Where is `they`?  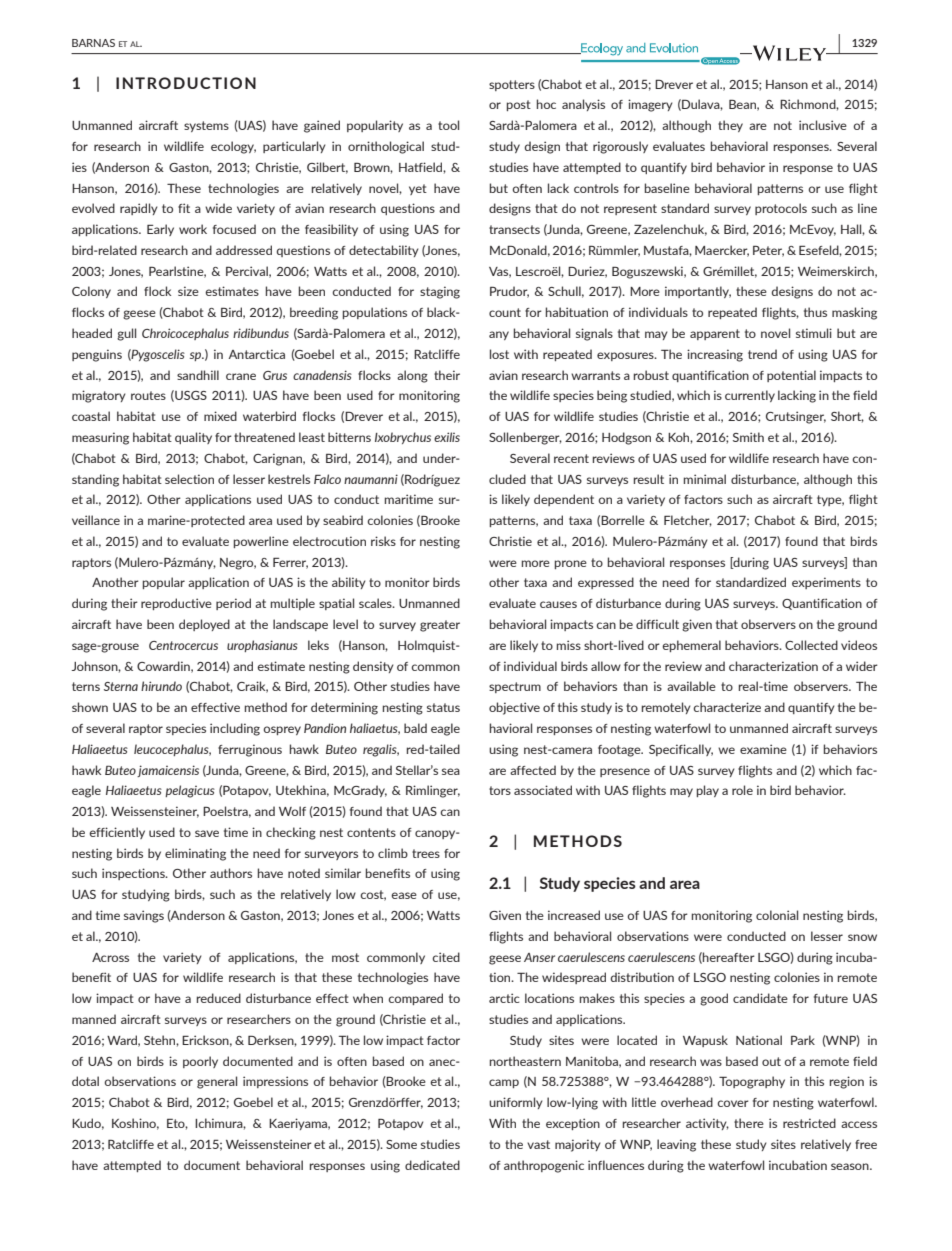 they is located at coordinates (730, 126).
